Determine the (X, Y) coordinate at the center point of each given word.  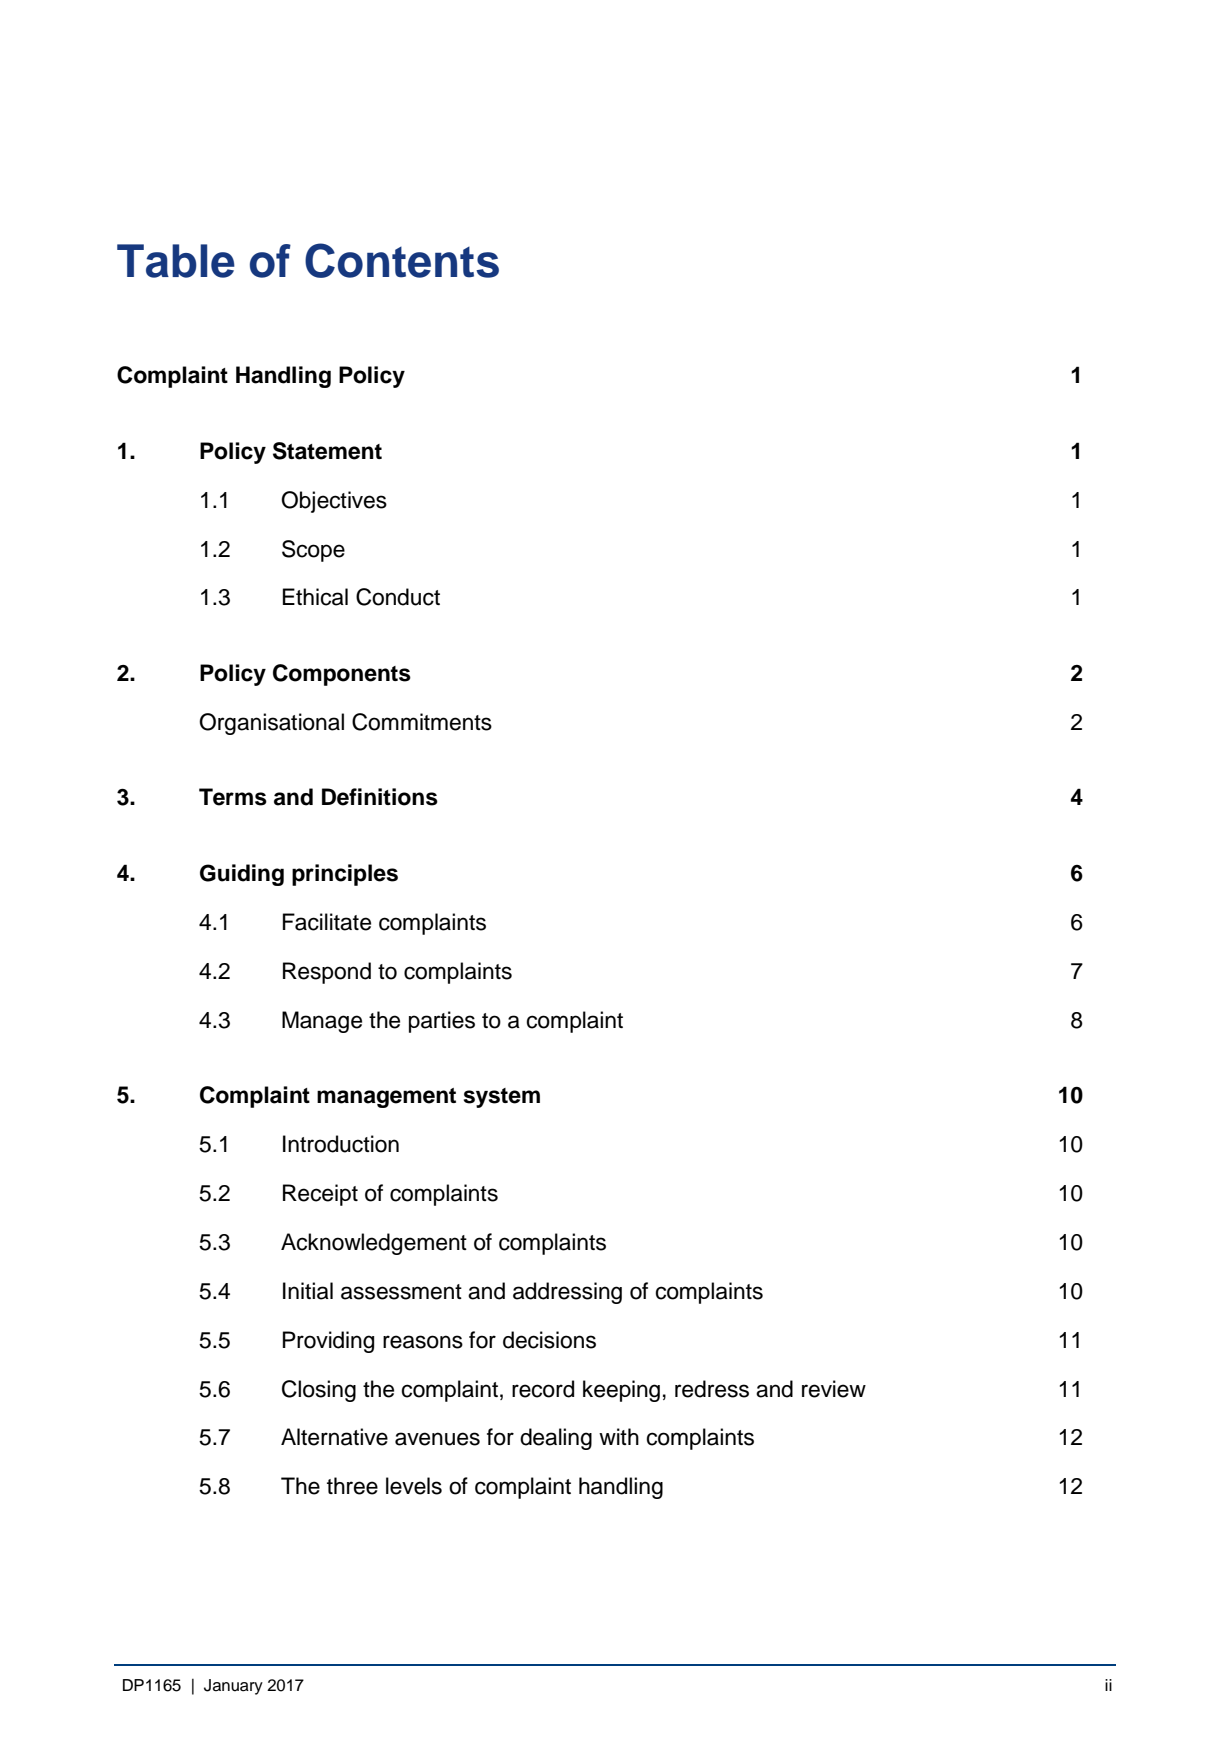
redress (712, 1389)
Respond (327, 973)
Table (176, 261)
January (233, 1687)
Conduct (398, 597)
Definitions (380, 797)
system (502, 1098)
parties (442, 1022)
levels (414, 1486)
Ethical (315, 597)
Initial (308, 1291)
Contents (402, 260)
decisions (549, 1340)
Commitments (422, 722)
